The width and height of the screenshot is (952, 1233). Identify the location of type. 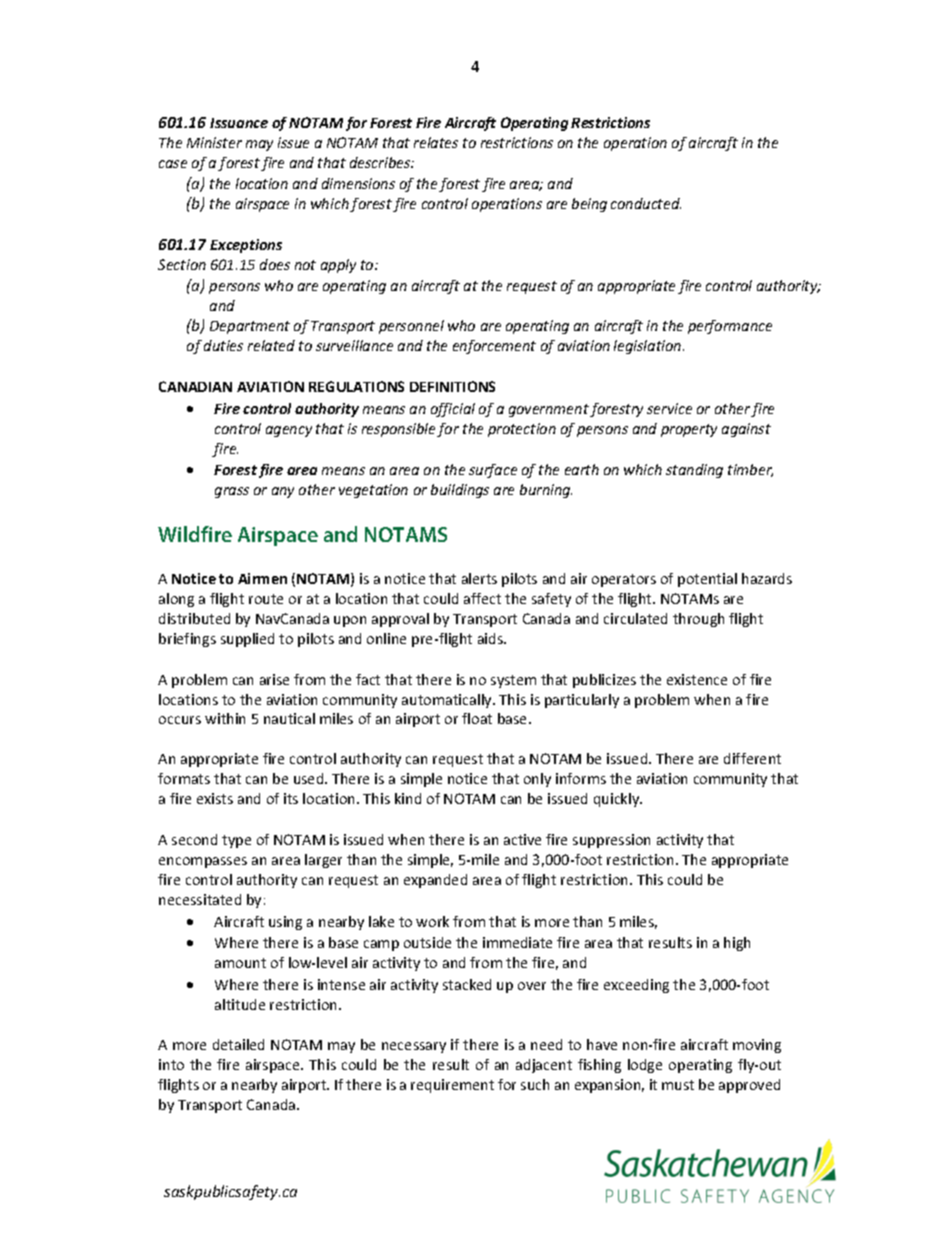
(236, 841).
